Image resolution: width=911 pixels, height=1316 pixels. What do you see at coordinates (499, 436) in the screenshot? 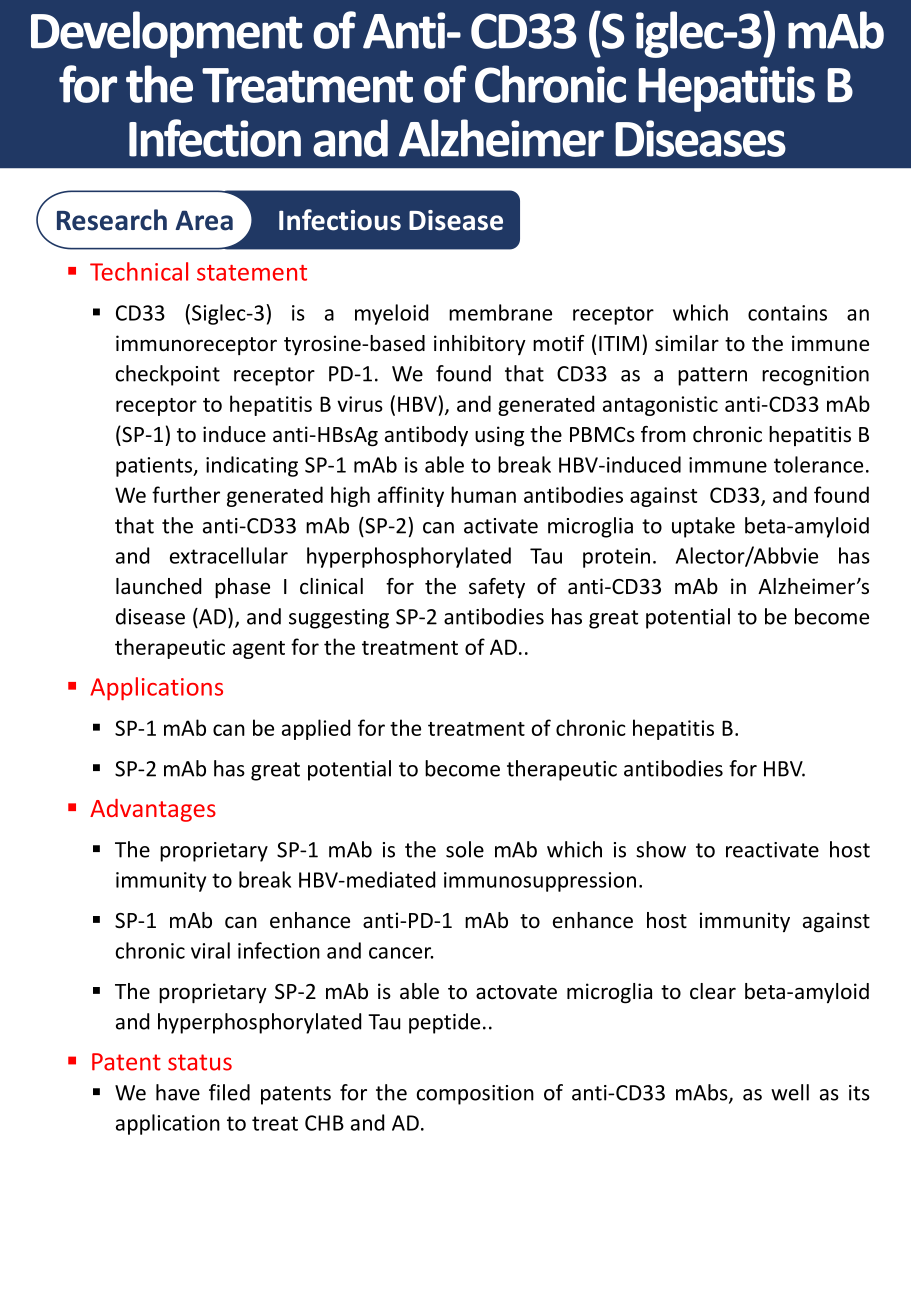
I see `using` at bounding box center [499, 436].
